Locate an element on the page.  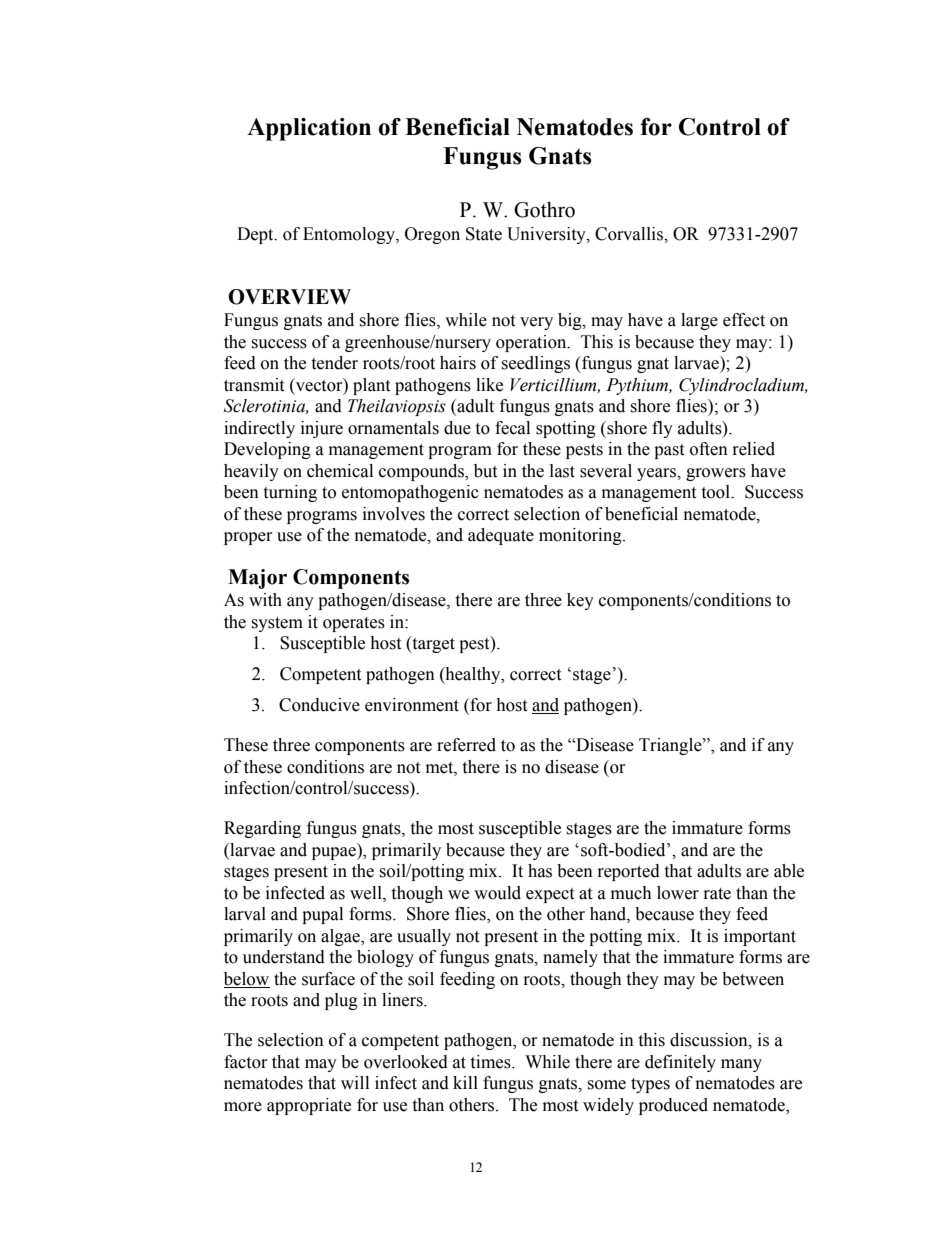
Corvallis is located at coordinates (630, 234).
